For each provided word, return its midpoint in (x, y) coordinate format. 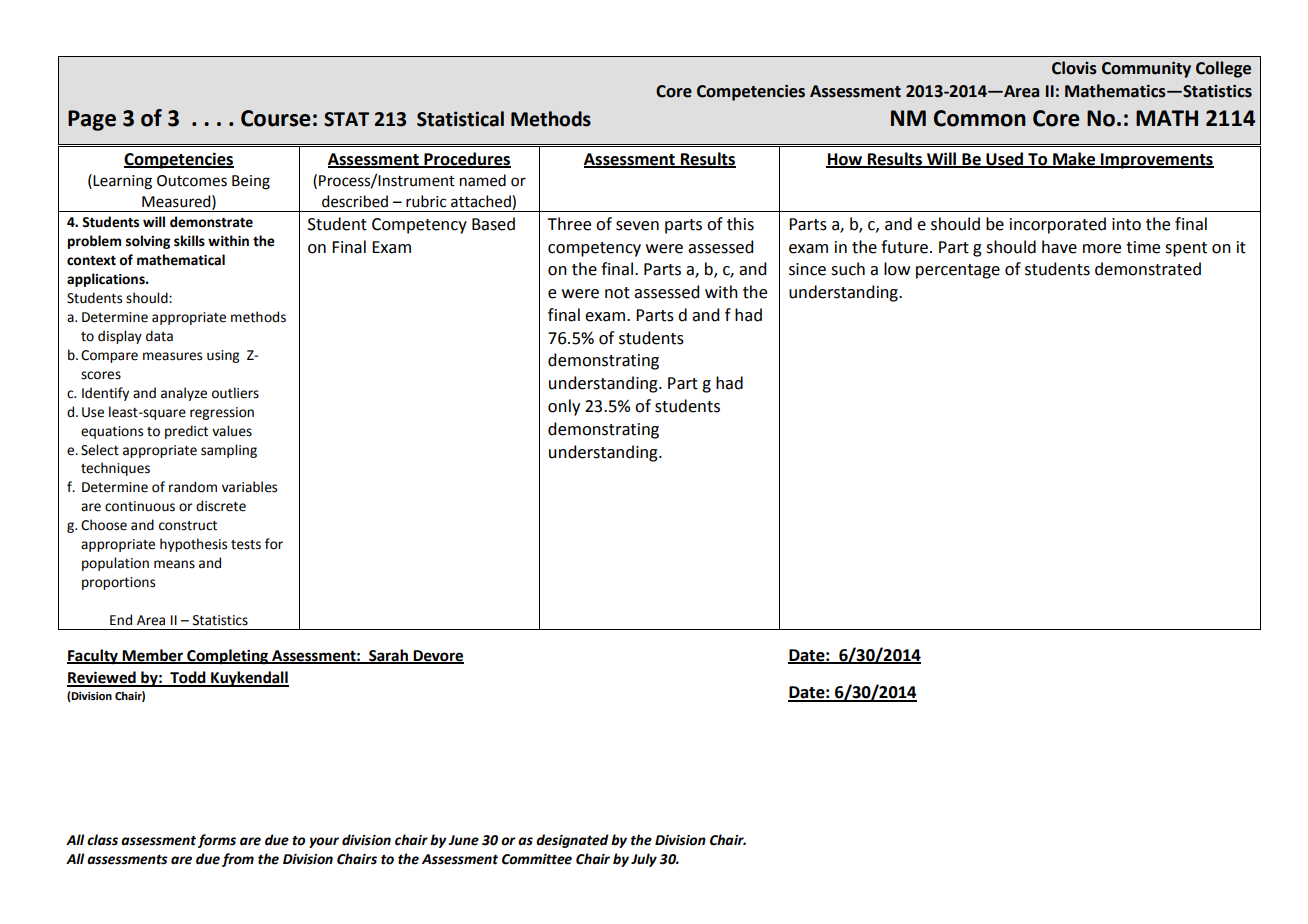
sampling (229, 451)
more (1102, 249)
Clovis (1074, 68)
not (617, 293)
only (564, 407)
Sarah (388, 656)
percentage (958, 271)
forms (217, 841)
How (845, 160)
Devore (437, 656)
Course (276, 118)
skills (189, 241)
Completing (227, 657)
